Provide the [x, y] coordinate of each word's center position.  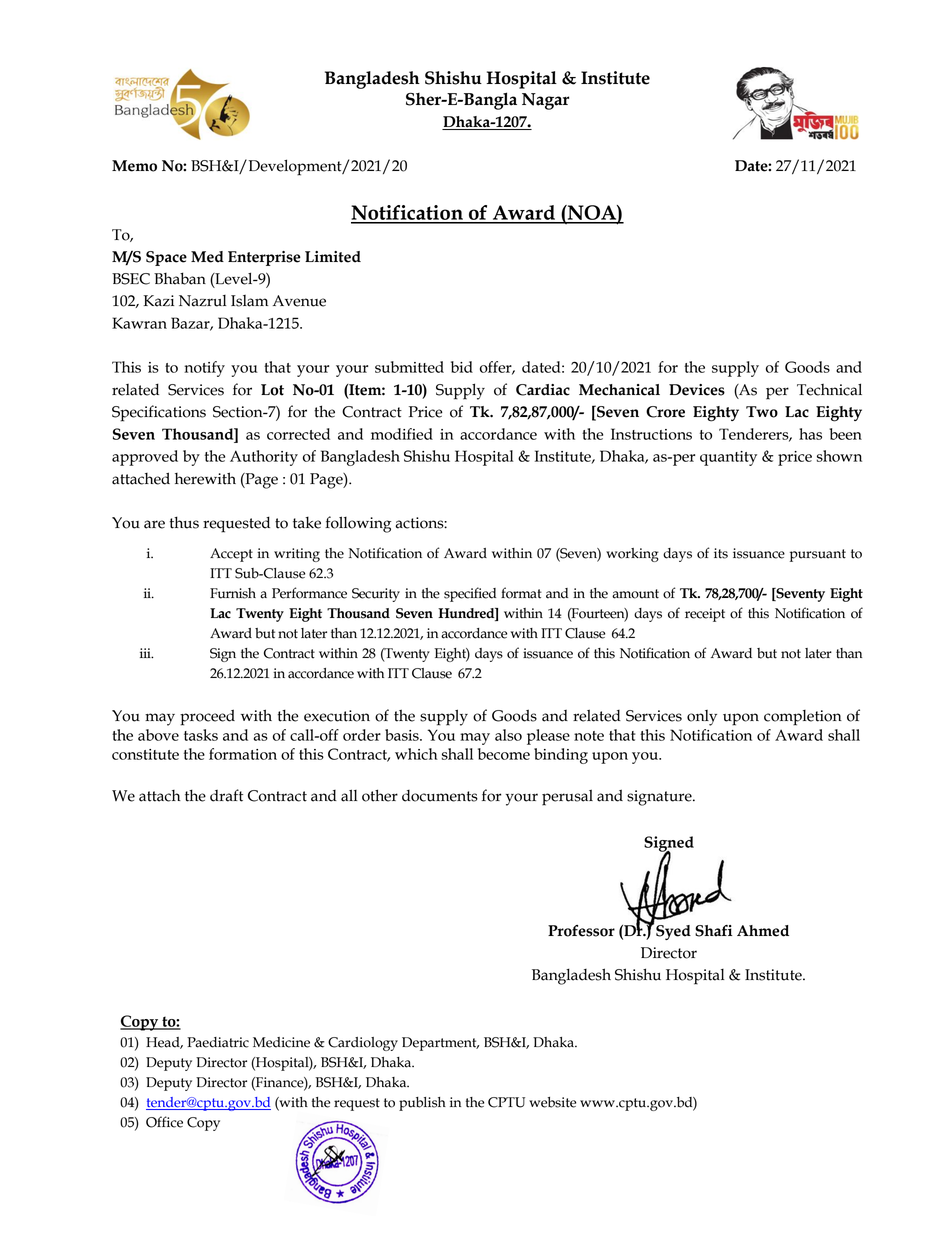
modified [402, 434]
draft [226, 795]
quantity [728, 458]
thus [184, 522]
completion [803, 718]
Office [164, 1122]
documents [440, 796]
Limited [333, 257]
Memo [134, 166]
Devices [697, 390]
